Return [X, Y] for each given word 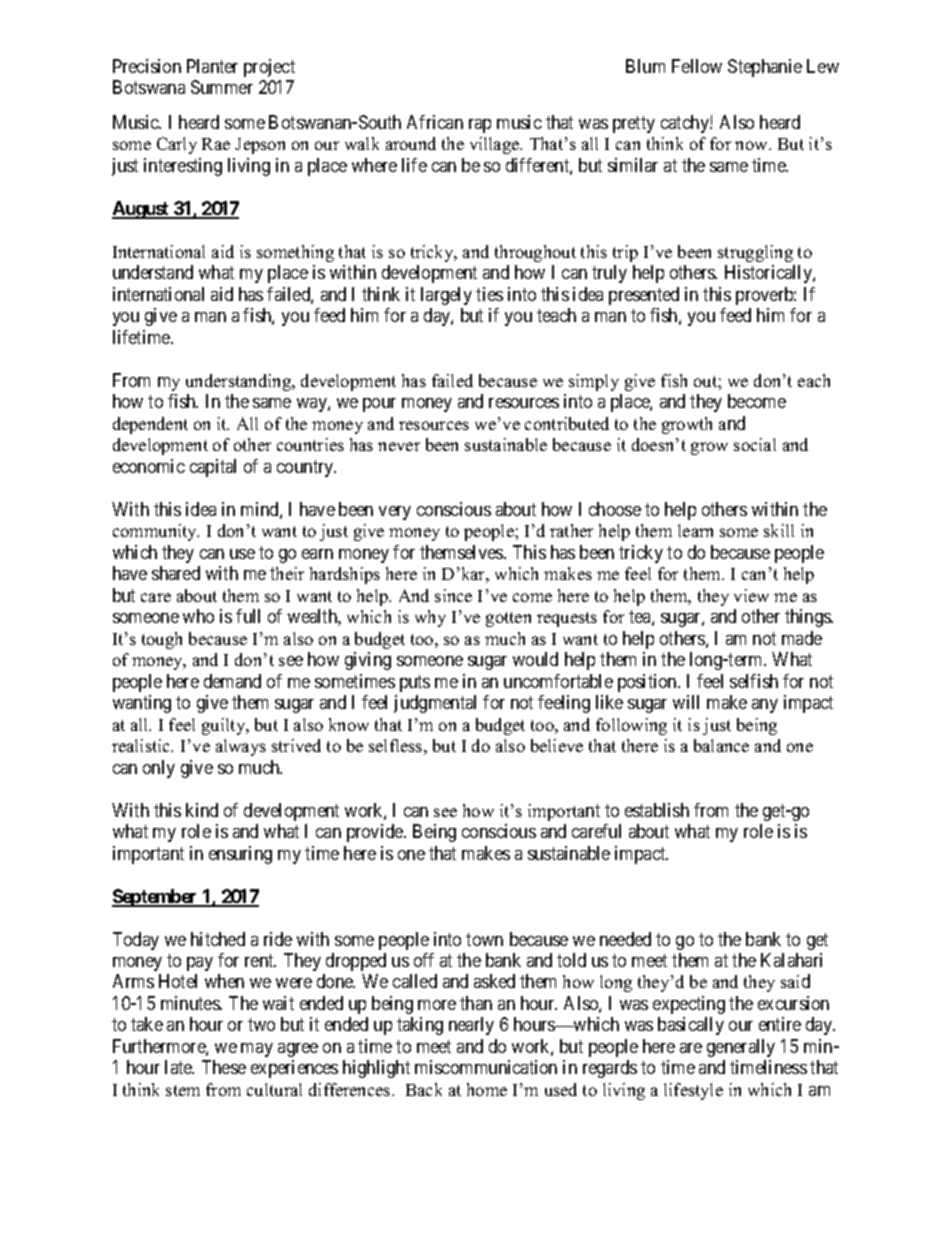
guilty [225, 726]
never [399, 446]
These [224, 1067]
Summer [222, 87]
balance [721, 745]
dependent [150, 425]
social [755, 444]
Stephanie [765, 68]
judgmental [435, 704]
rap [480, 126]
